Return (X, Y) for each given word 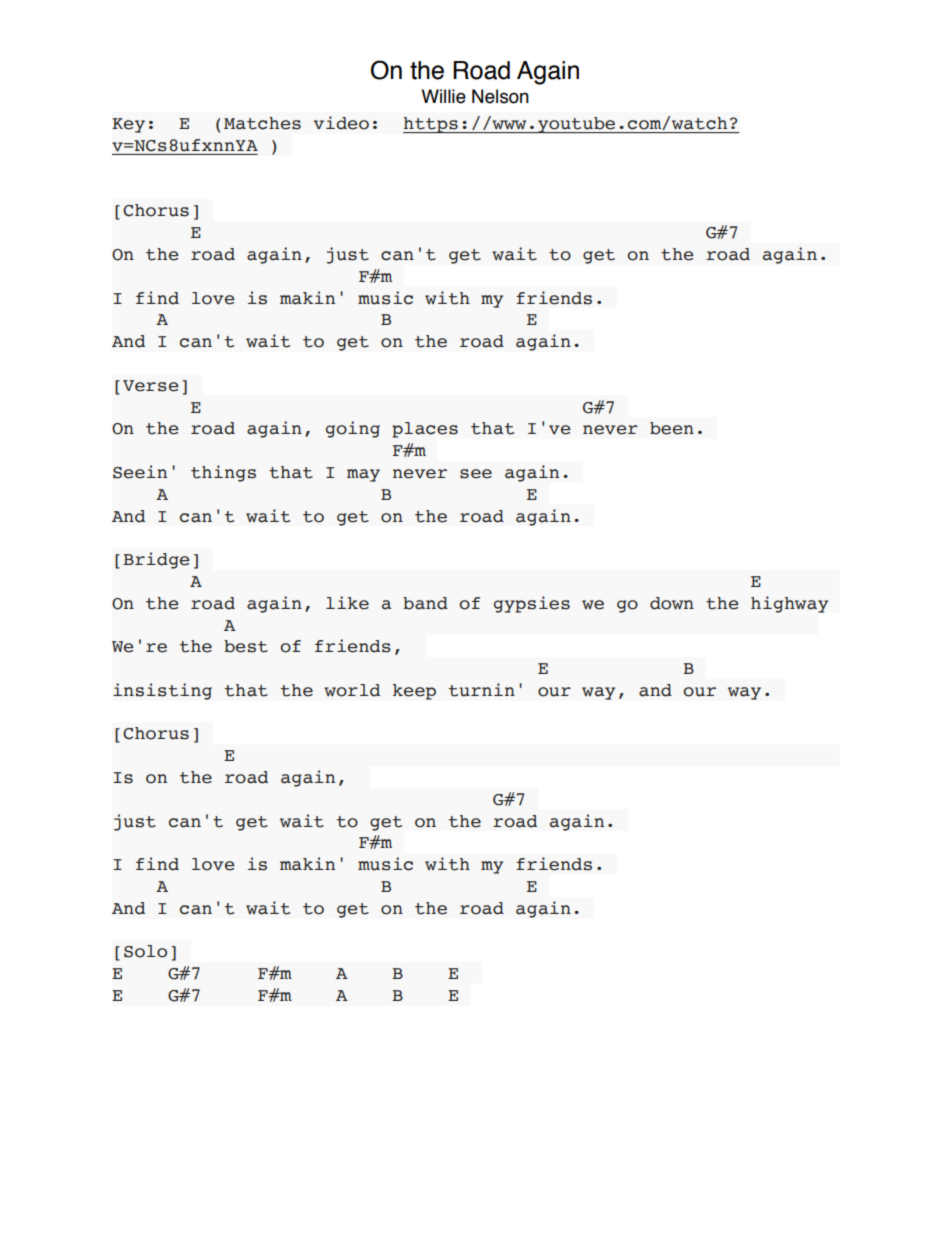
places (425, 430)
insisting (162, 691)
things (223, 473)
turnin (482, 690)
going (353, 429)
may (363, 475)
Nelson (500, 96)
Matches (262, 123)
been (672, 428)
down (672, 603)
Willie (443, 96)
